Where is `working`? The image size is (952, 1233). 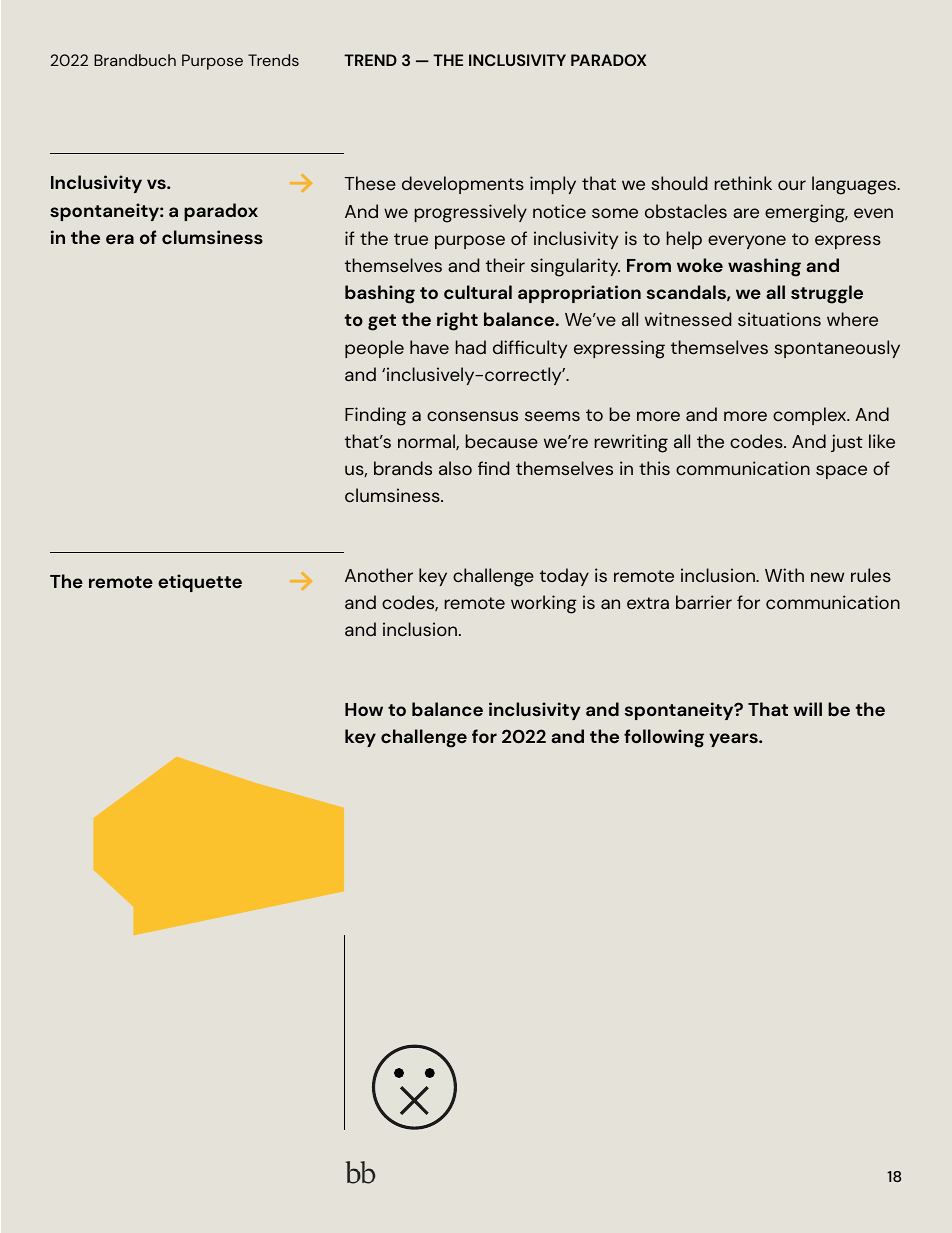
working is located at coordinates (544, 604).
